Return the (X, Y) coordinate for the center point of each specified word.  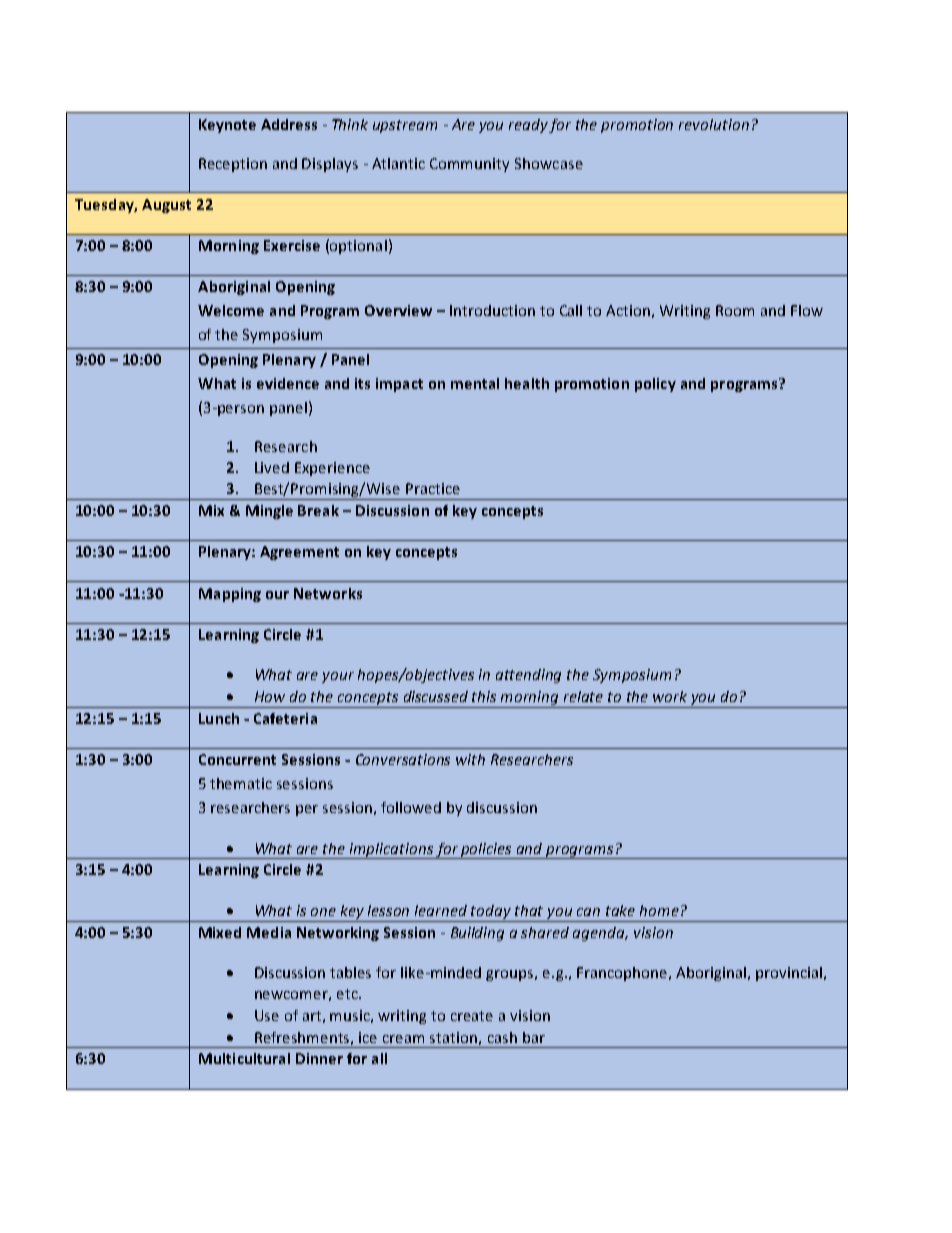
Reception (233, 165)
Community (469, 165)
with (470, 759)
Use (267, 1015)
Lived (272, 467)
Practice (433, 488)
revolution (714, 124)
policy (655, 385)
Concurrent (237, 759)
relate (583, 696)
